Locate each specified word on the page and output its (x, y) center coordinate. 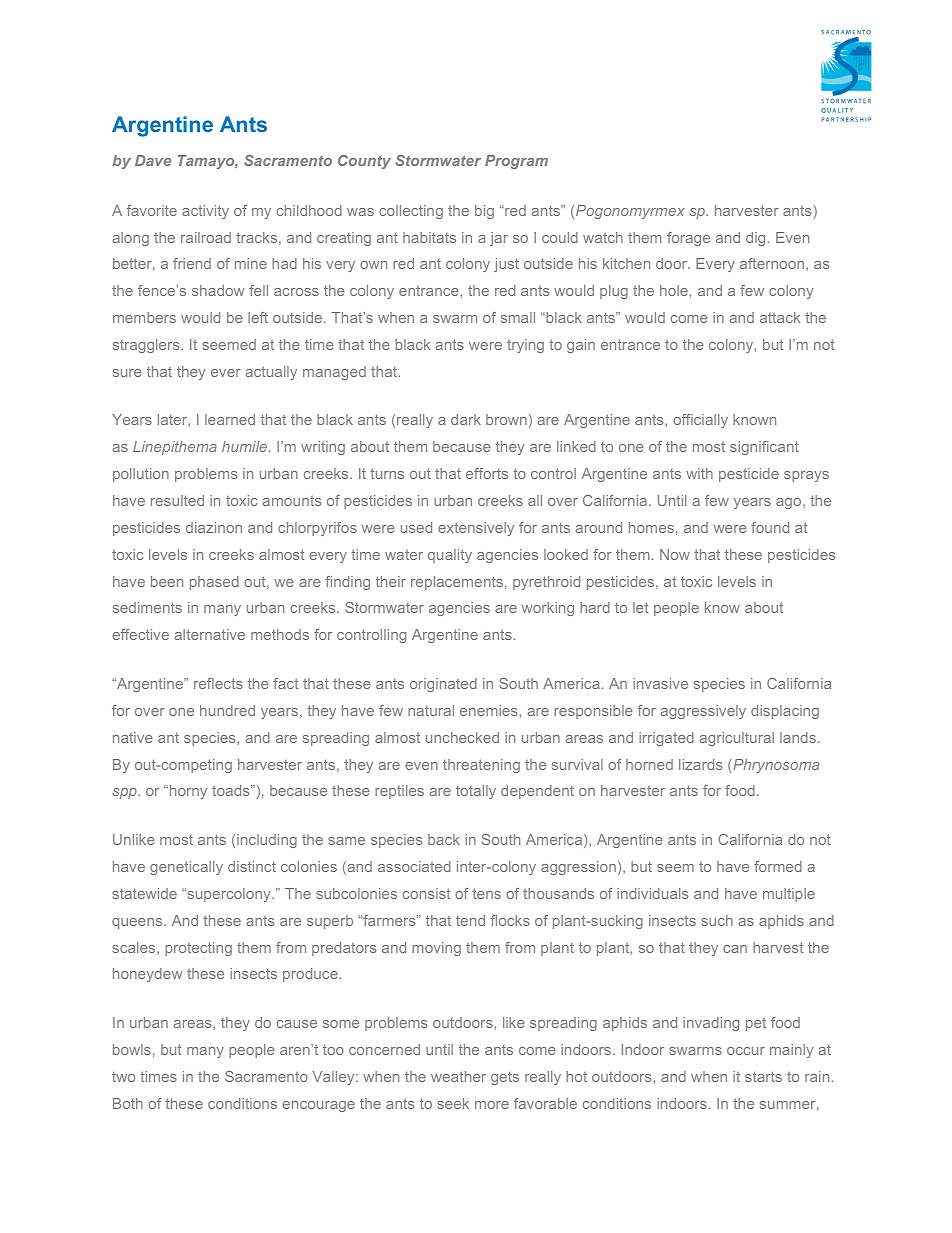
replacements (457, 583)
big (484, 212)
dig (755, 239)
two (123, 1077)
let (640, 607)
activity (205, 212)
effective (140, 634)
